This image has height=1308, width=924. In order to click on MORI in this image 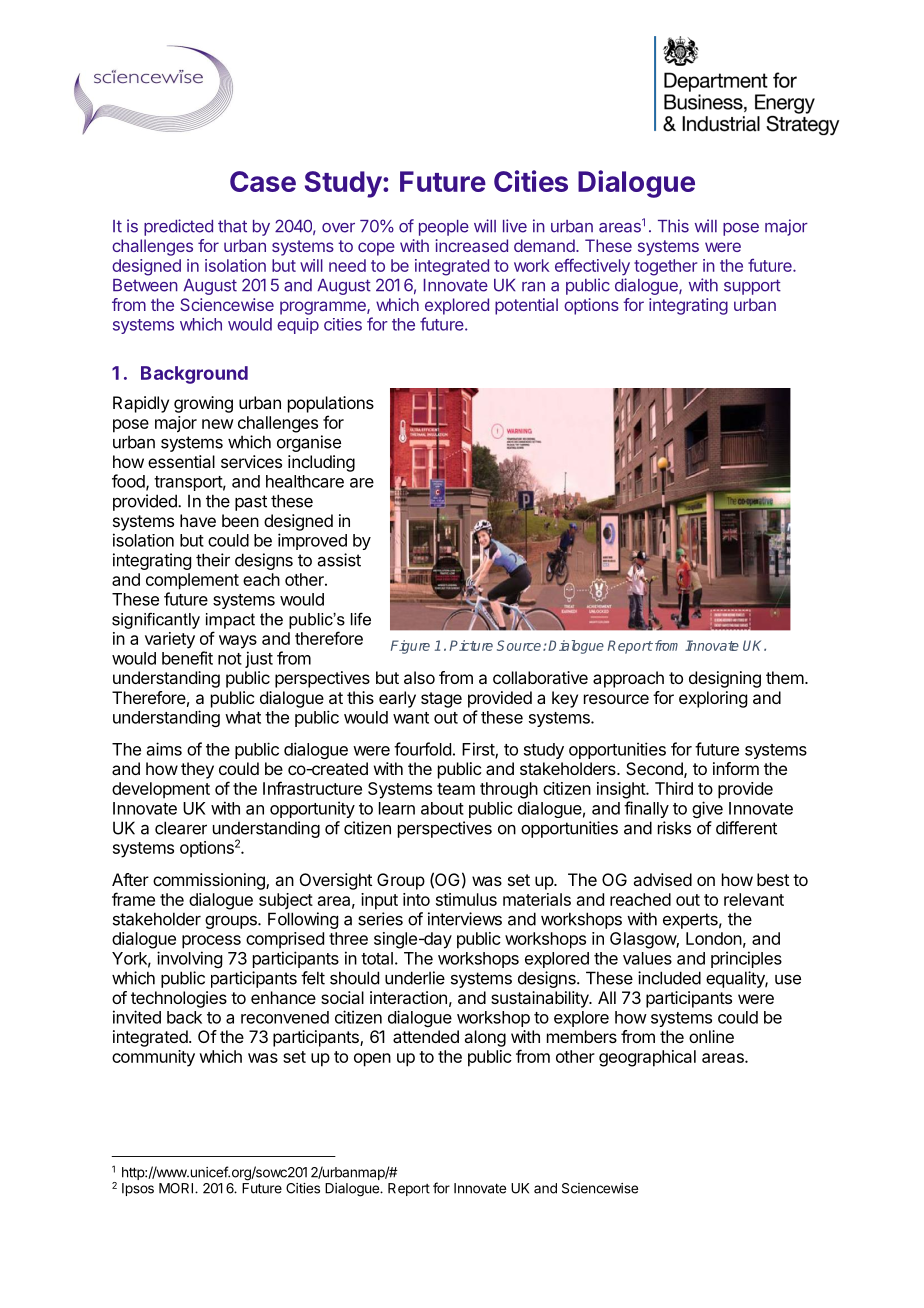, I will do `click(177, 1188)`.
